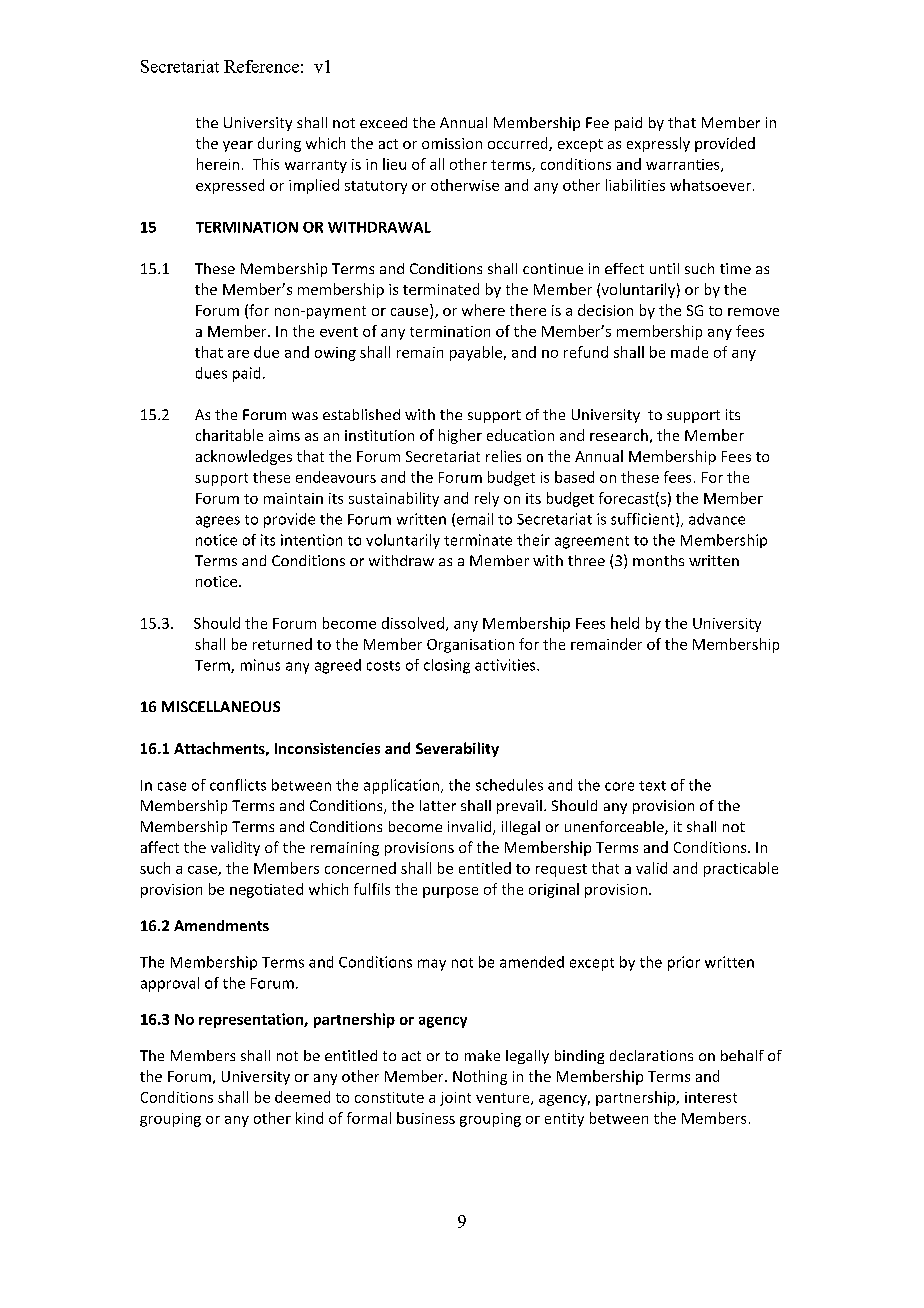 The width and height of the screenshot is (924, 1308). What do you see at coordinates (457, 749) in the screenshot?
I see `Severability` at bounding box center [457, 749].
